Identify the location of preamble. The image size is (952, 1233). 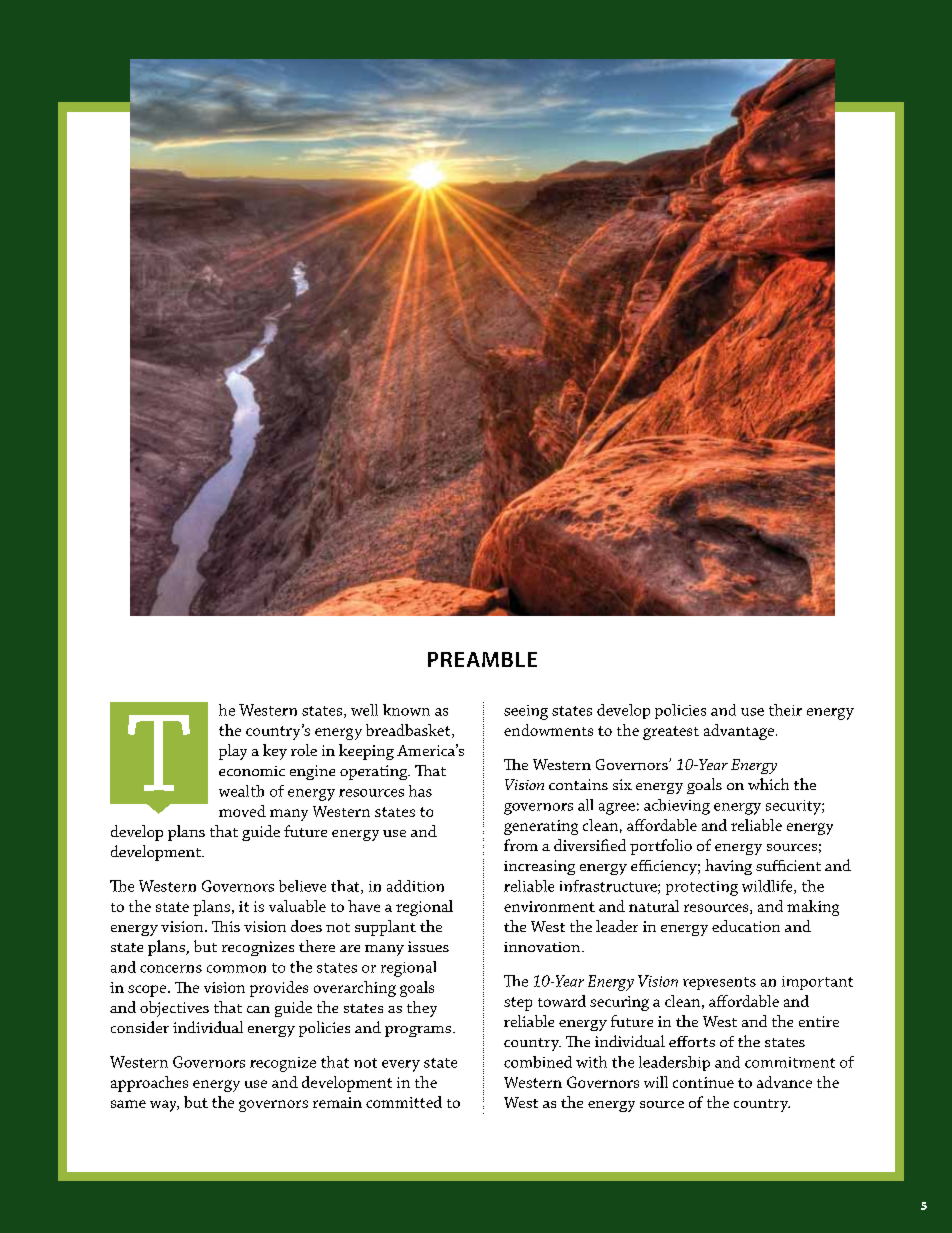
(482, 659).
